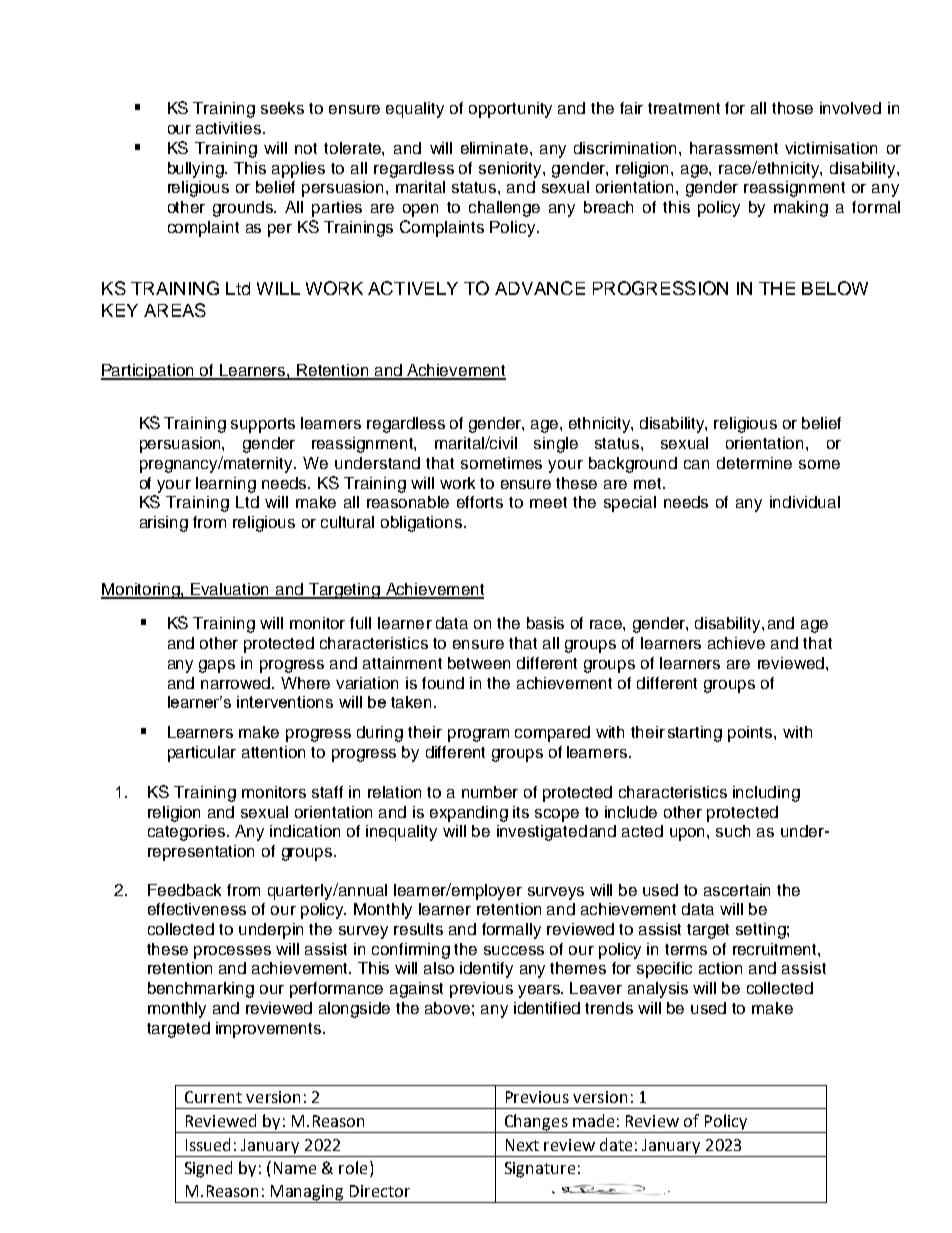  Describe the element at coordinates (754, 463) in the screenshot. I see `determine` at that location.
